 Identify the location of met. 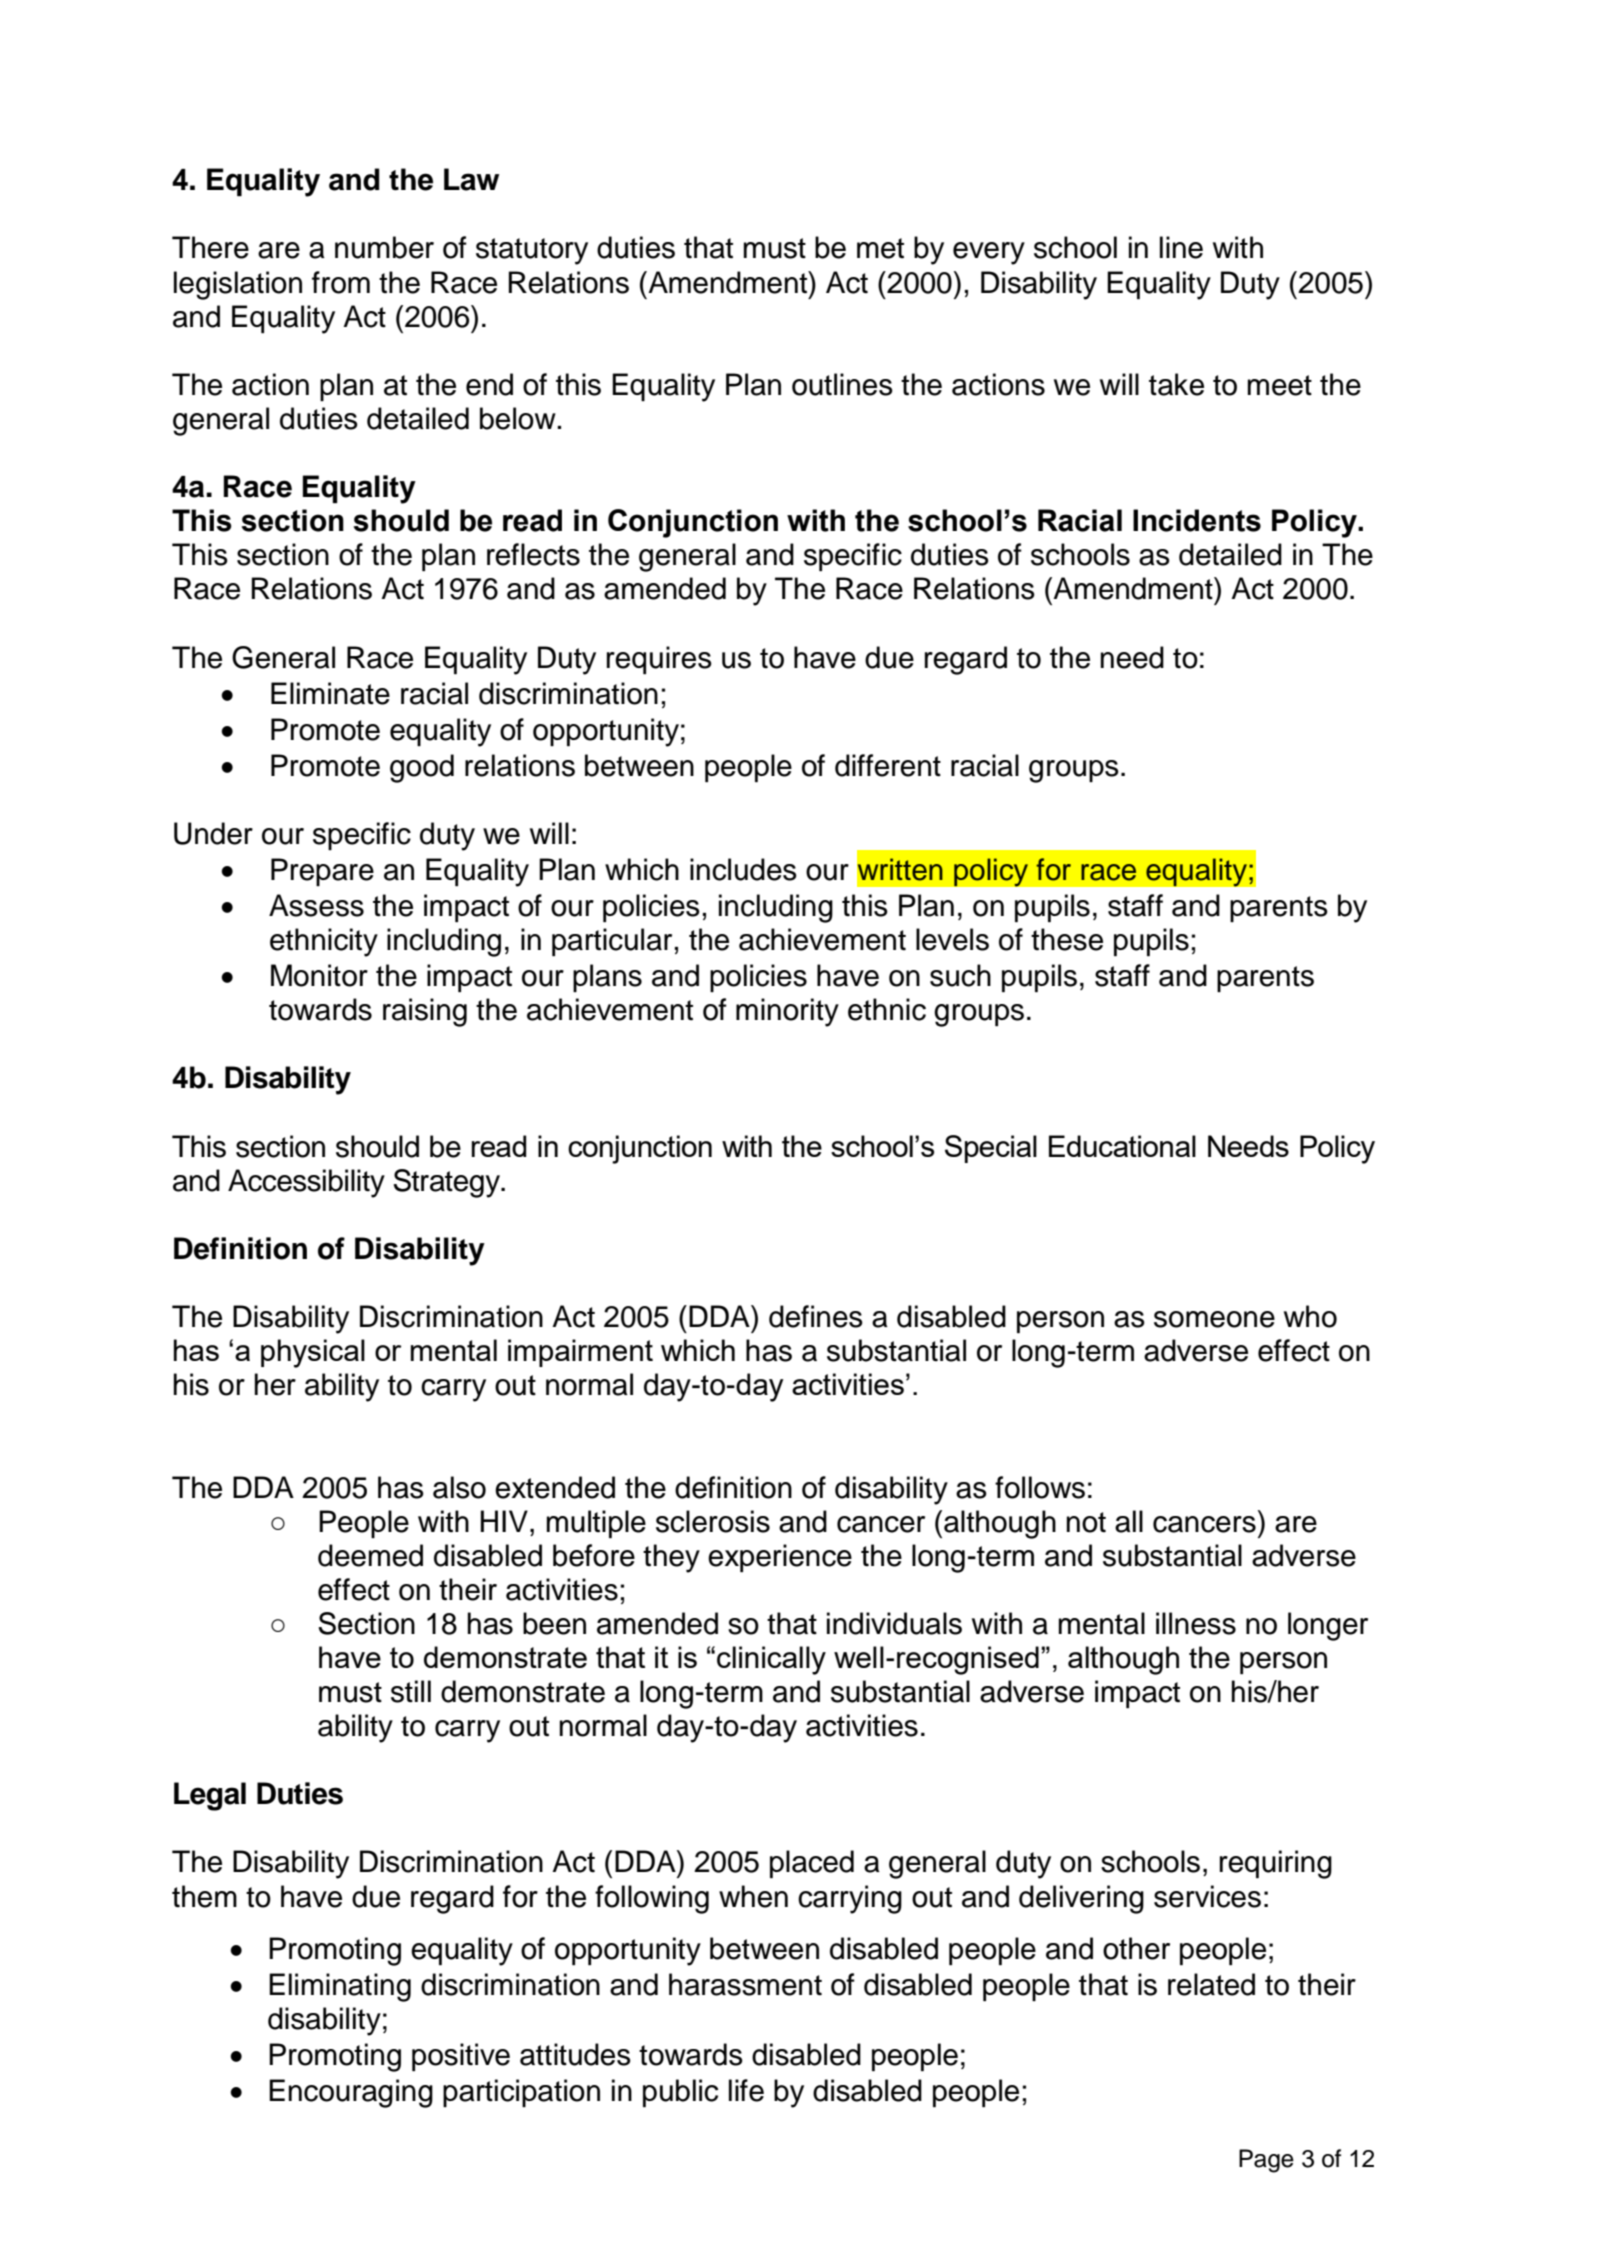
(880, 248).
